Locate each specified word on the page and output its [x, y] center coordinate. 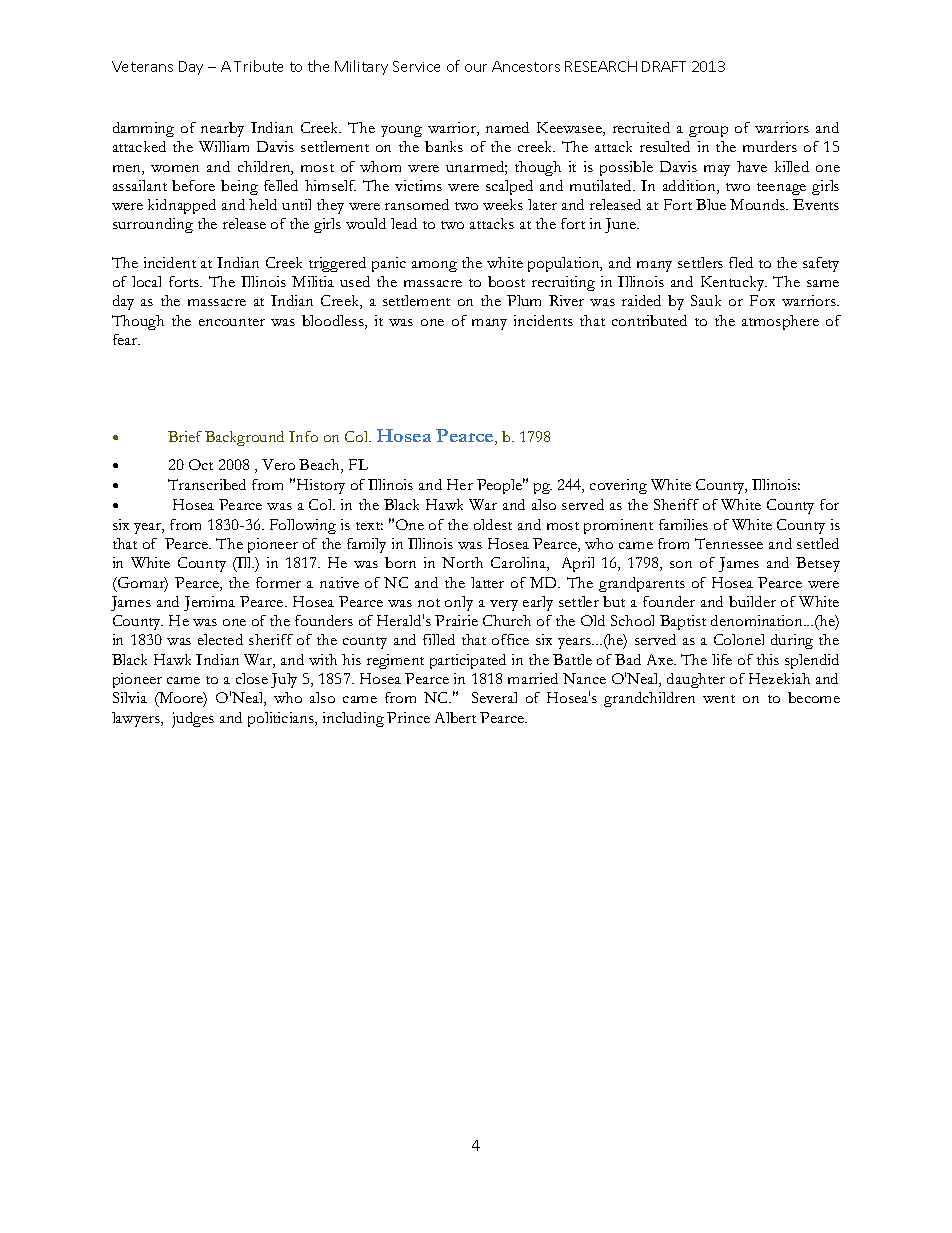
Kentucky [734, 283]
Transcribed [207, 484]
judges [193, 720]
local [146, 281]
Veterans [142, 66]
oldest [493, 524]
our [476, 68]
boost [506, 281]
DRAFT [664, 66]
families [683, 524]
